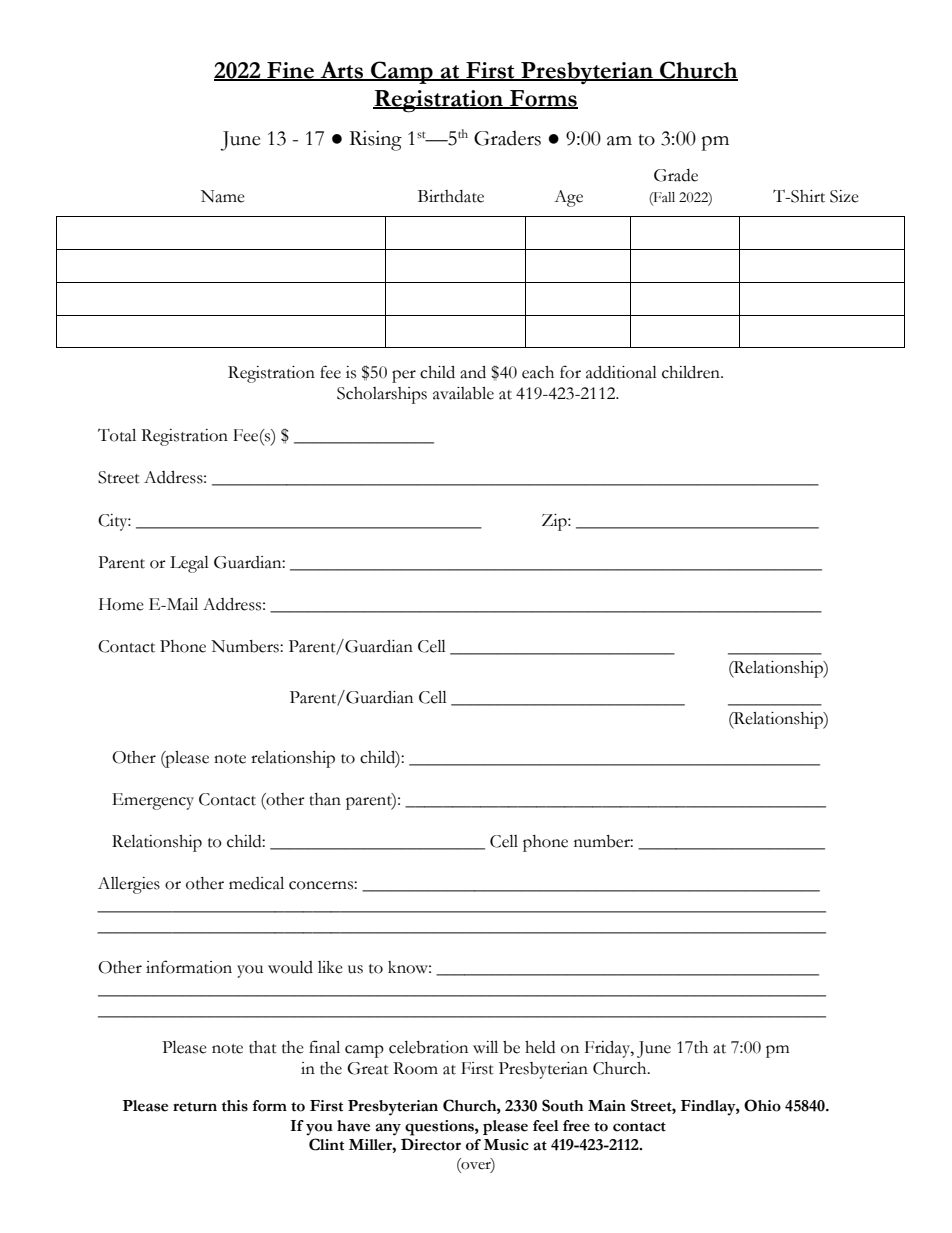 The width and height of the document is (952, 1233). Describe the element at coordinates (153, 801) in the document. I see `Emergency` at that location.
